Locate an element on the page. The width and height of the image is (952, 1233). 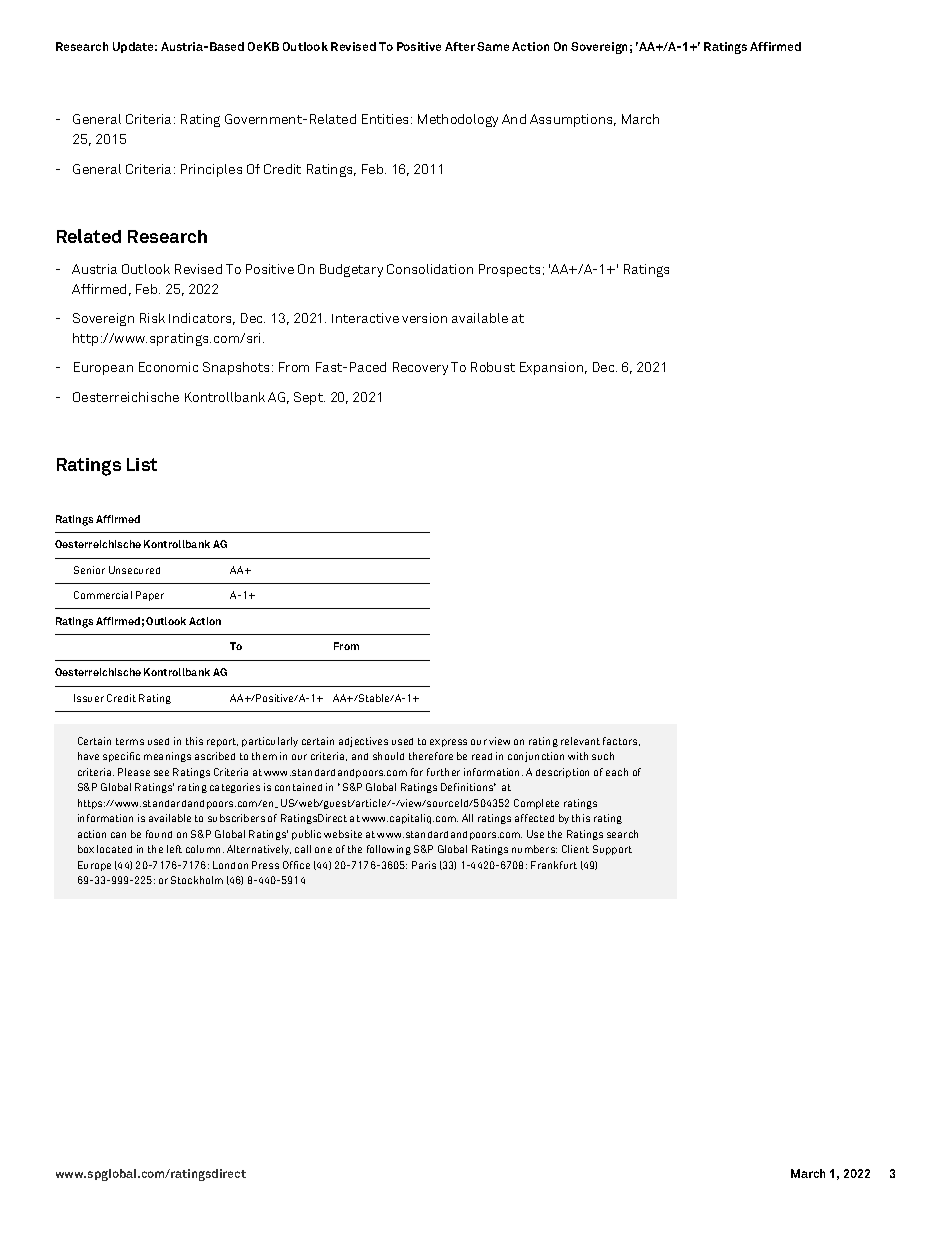
relevant is located at coordinates (580, 741).
